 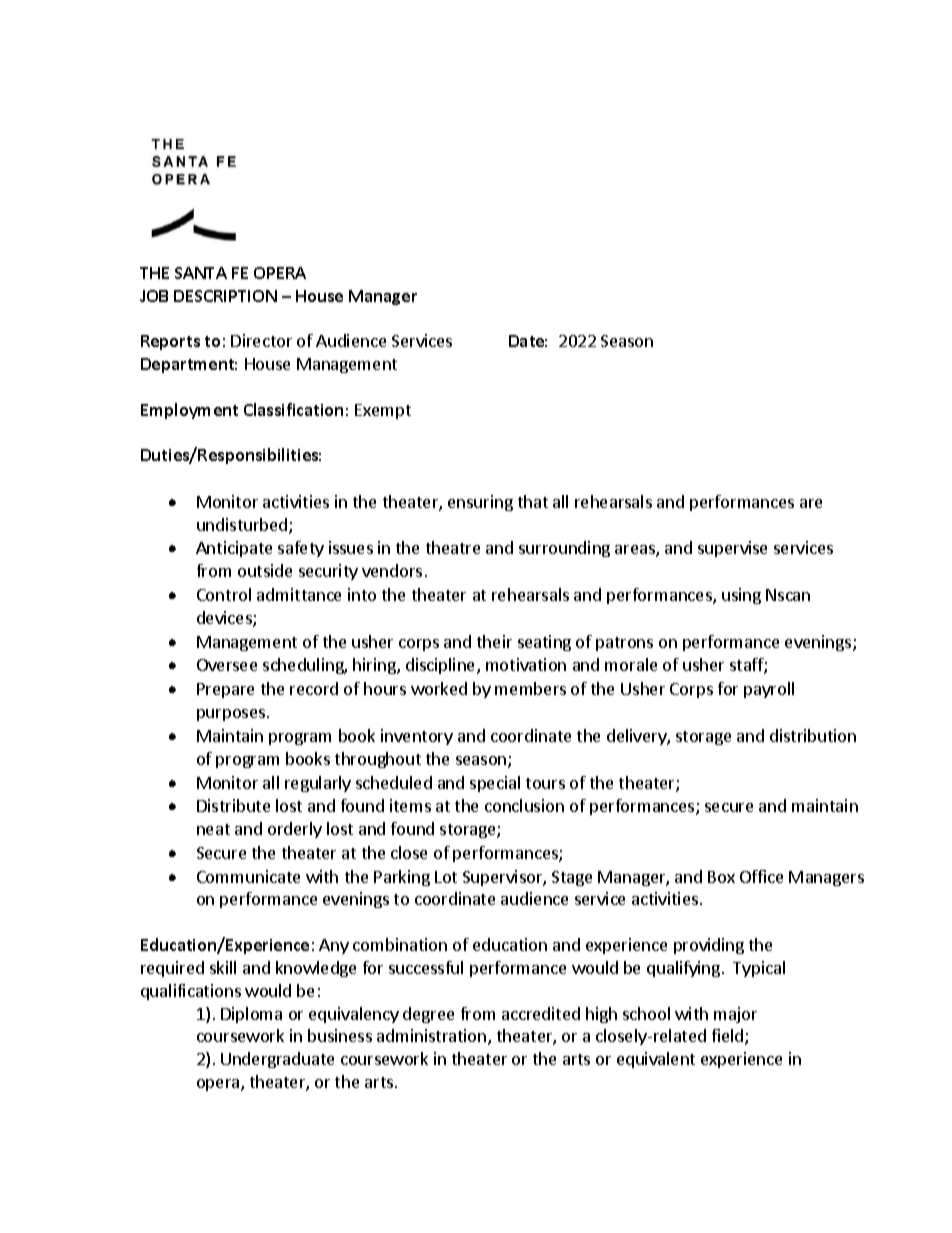 I want to click on Oversee, so click(x=227, y=665).
